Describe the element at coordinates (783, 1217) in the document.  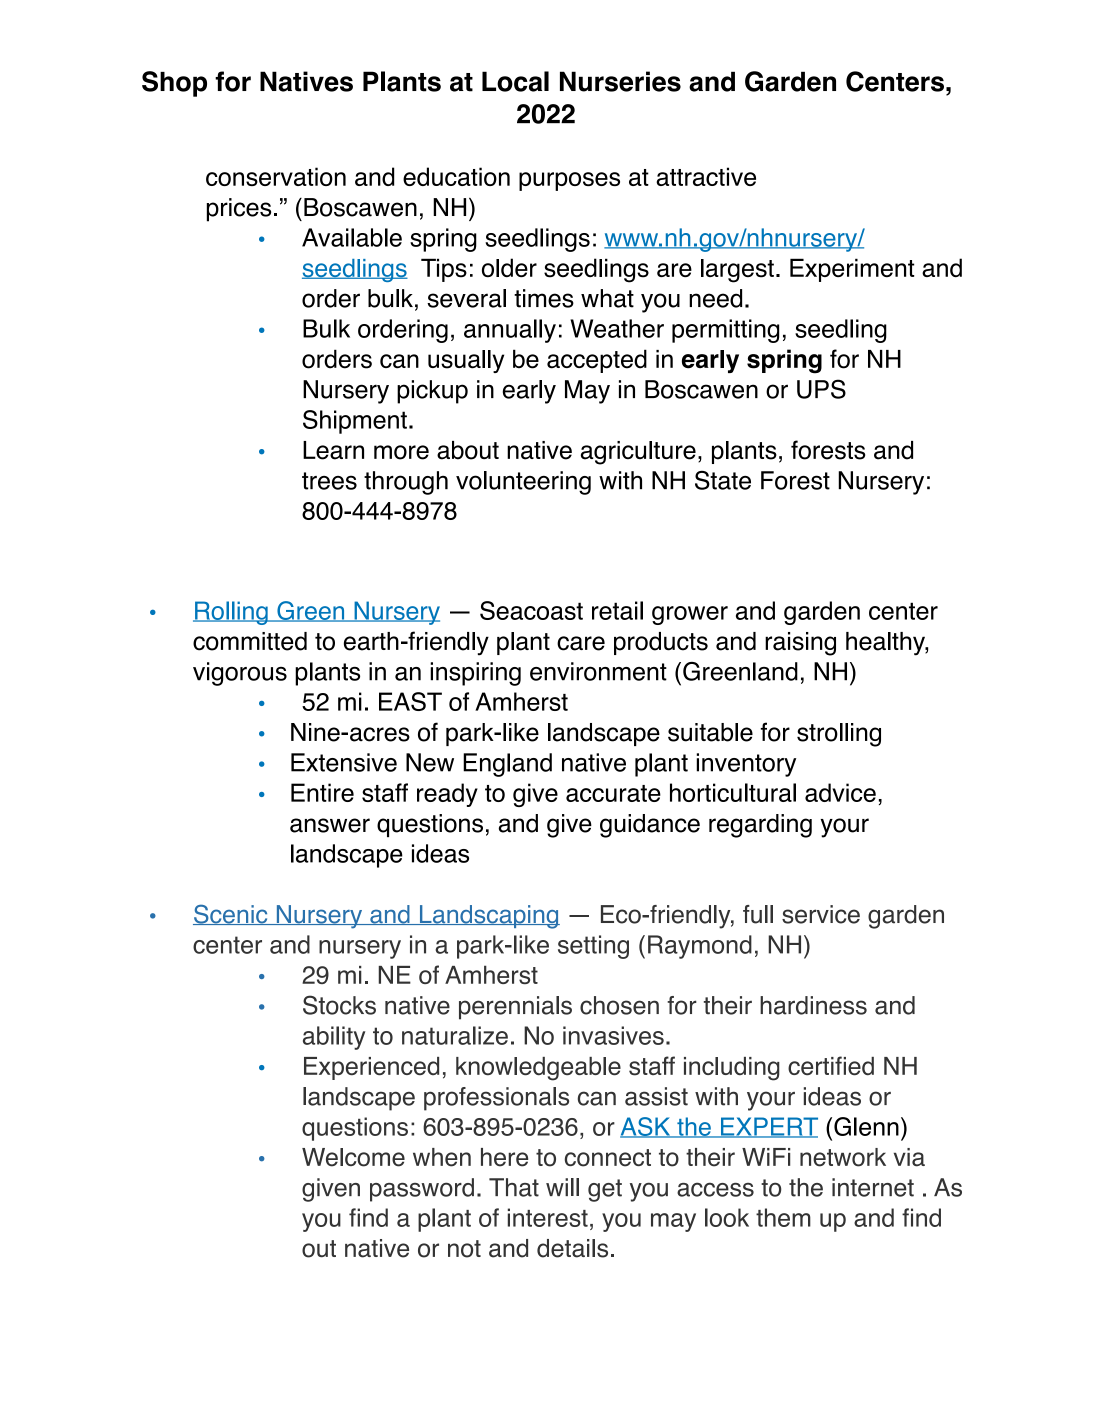
I see `them` at that location.
